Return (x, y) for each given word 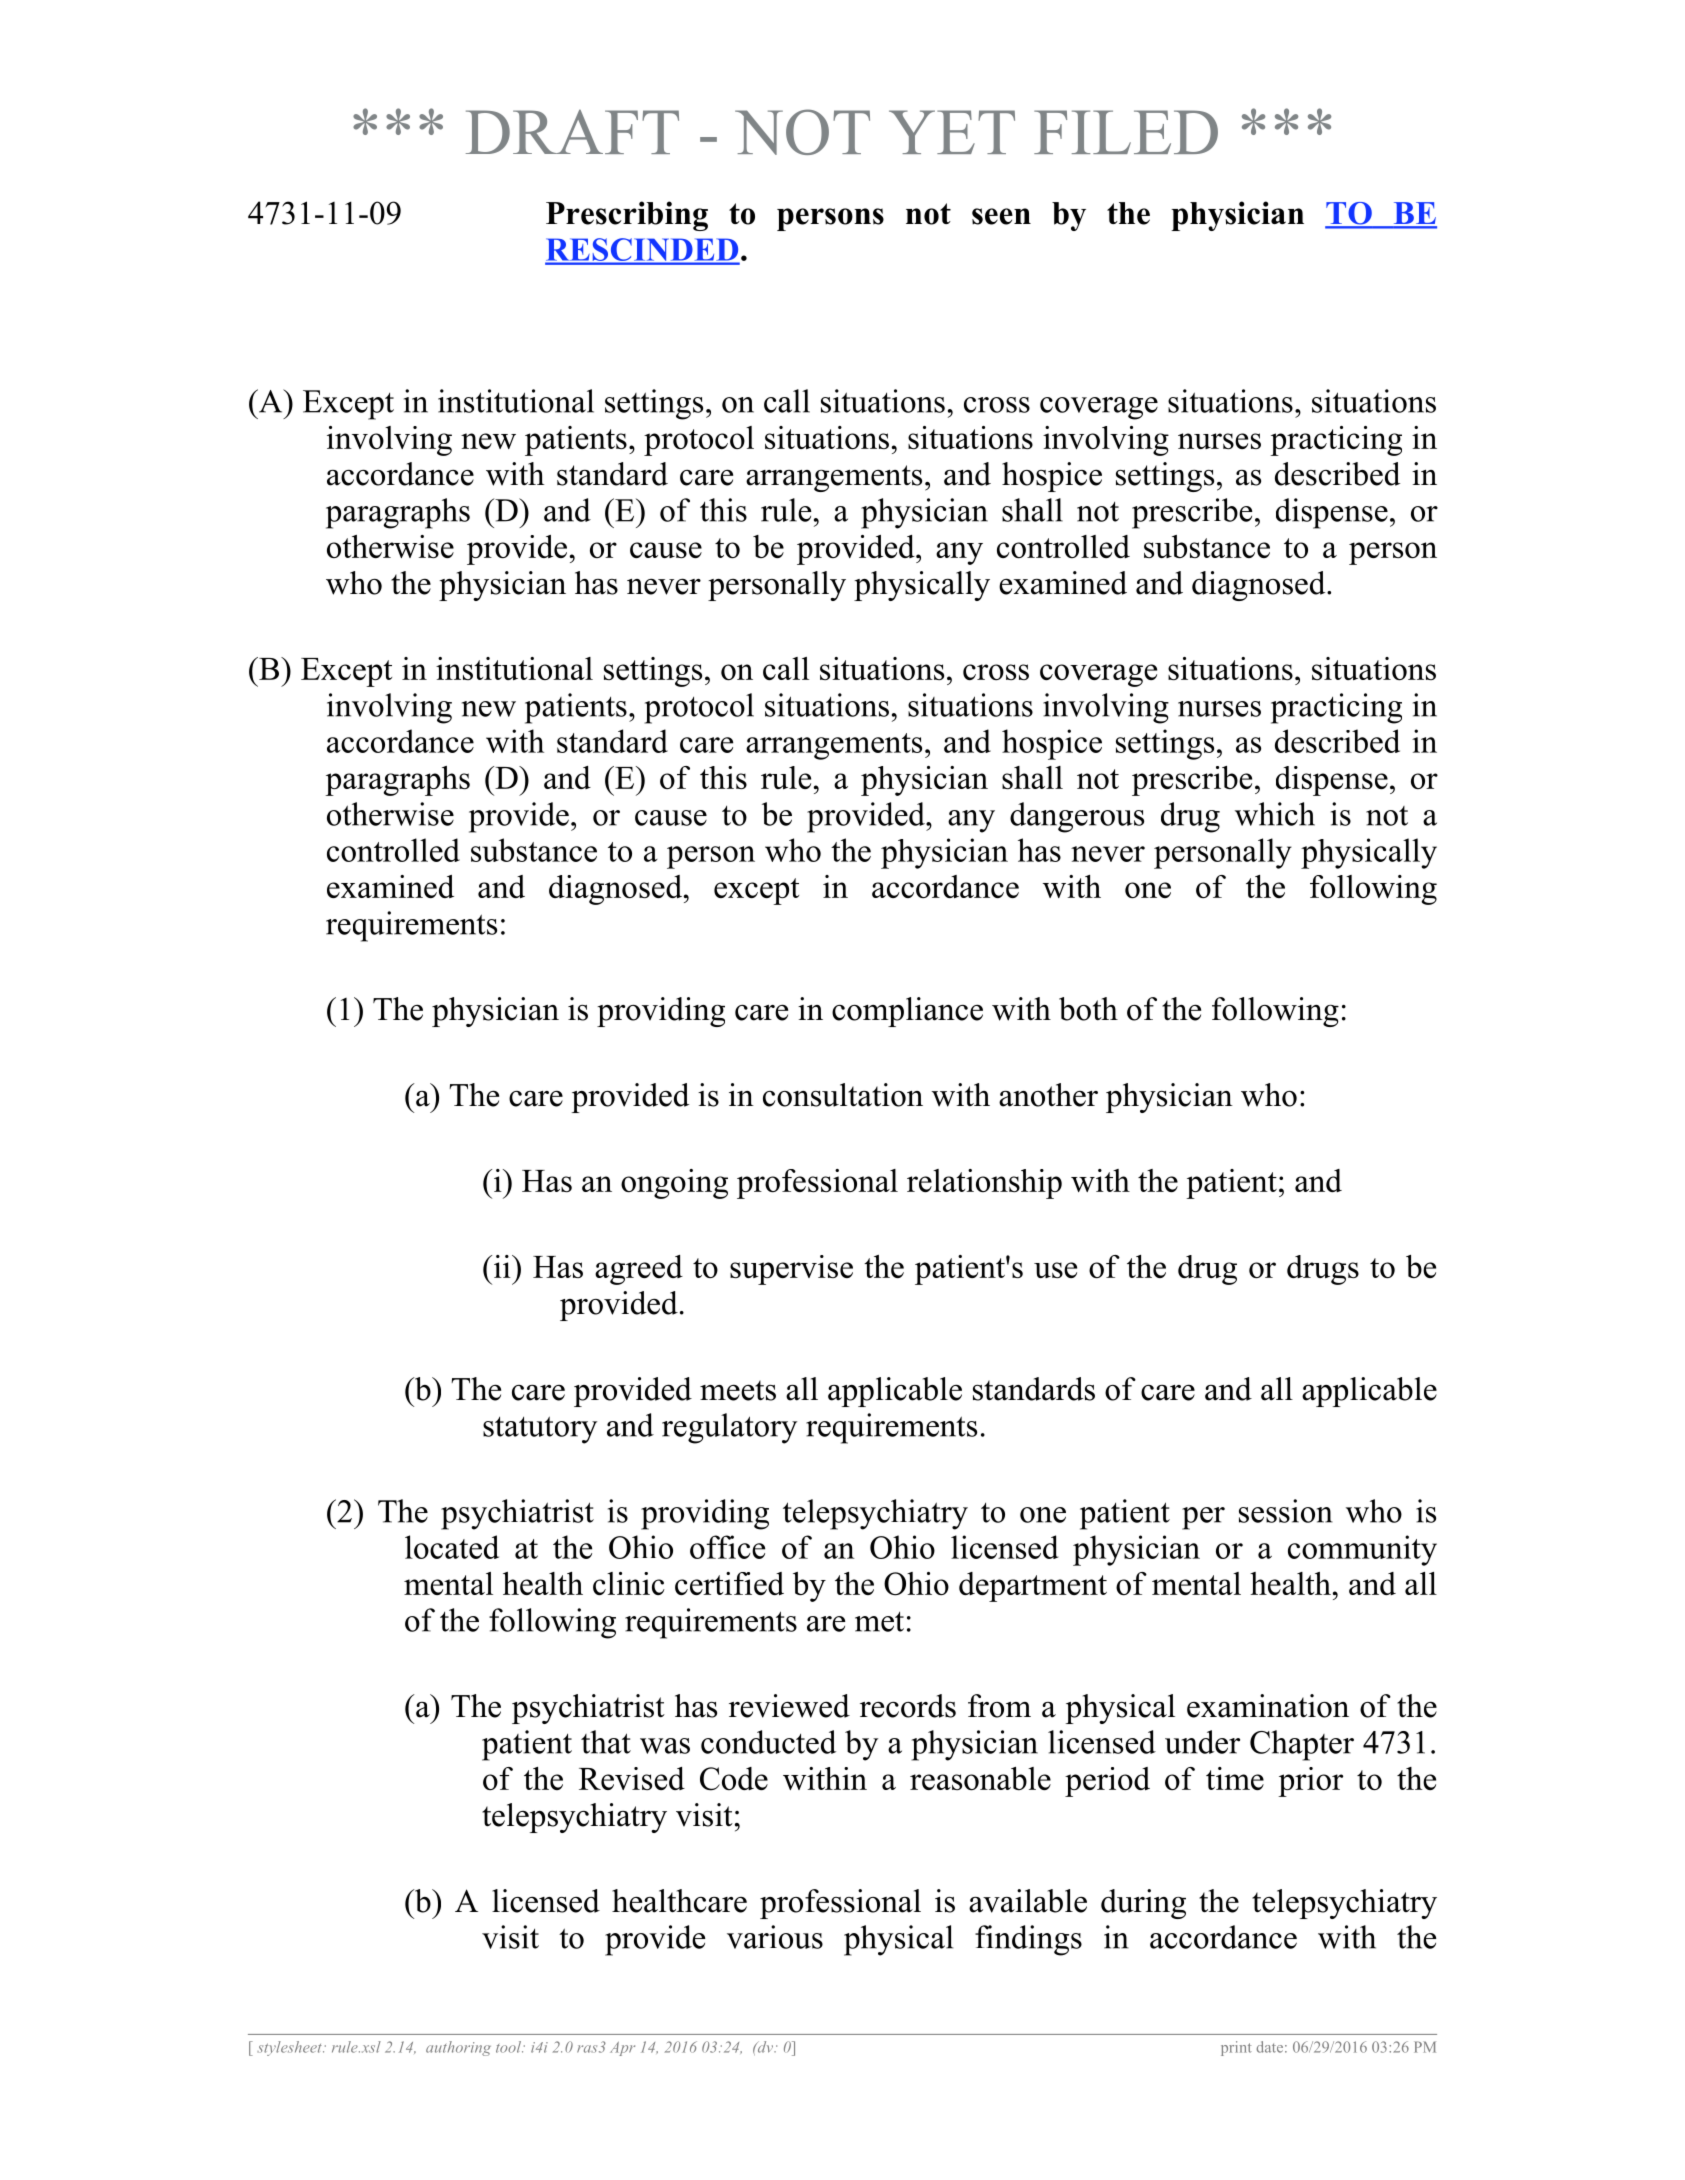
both (1088, 1009)
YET (952, 132)
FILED (1126, 132)
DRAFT (572, 132)
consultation (843, 1095)
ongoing (674, 1184)
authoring (458, 2048)
